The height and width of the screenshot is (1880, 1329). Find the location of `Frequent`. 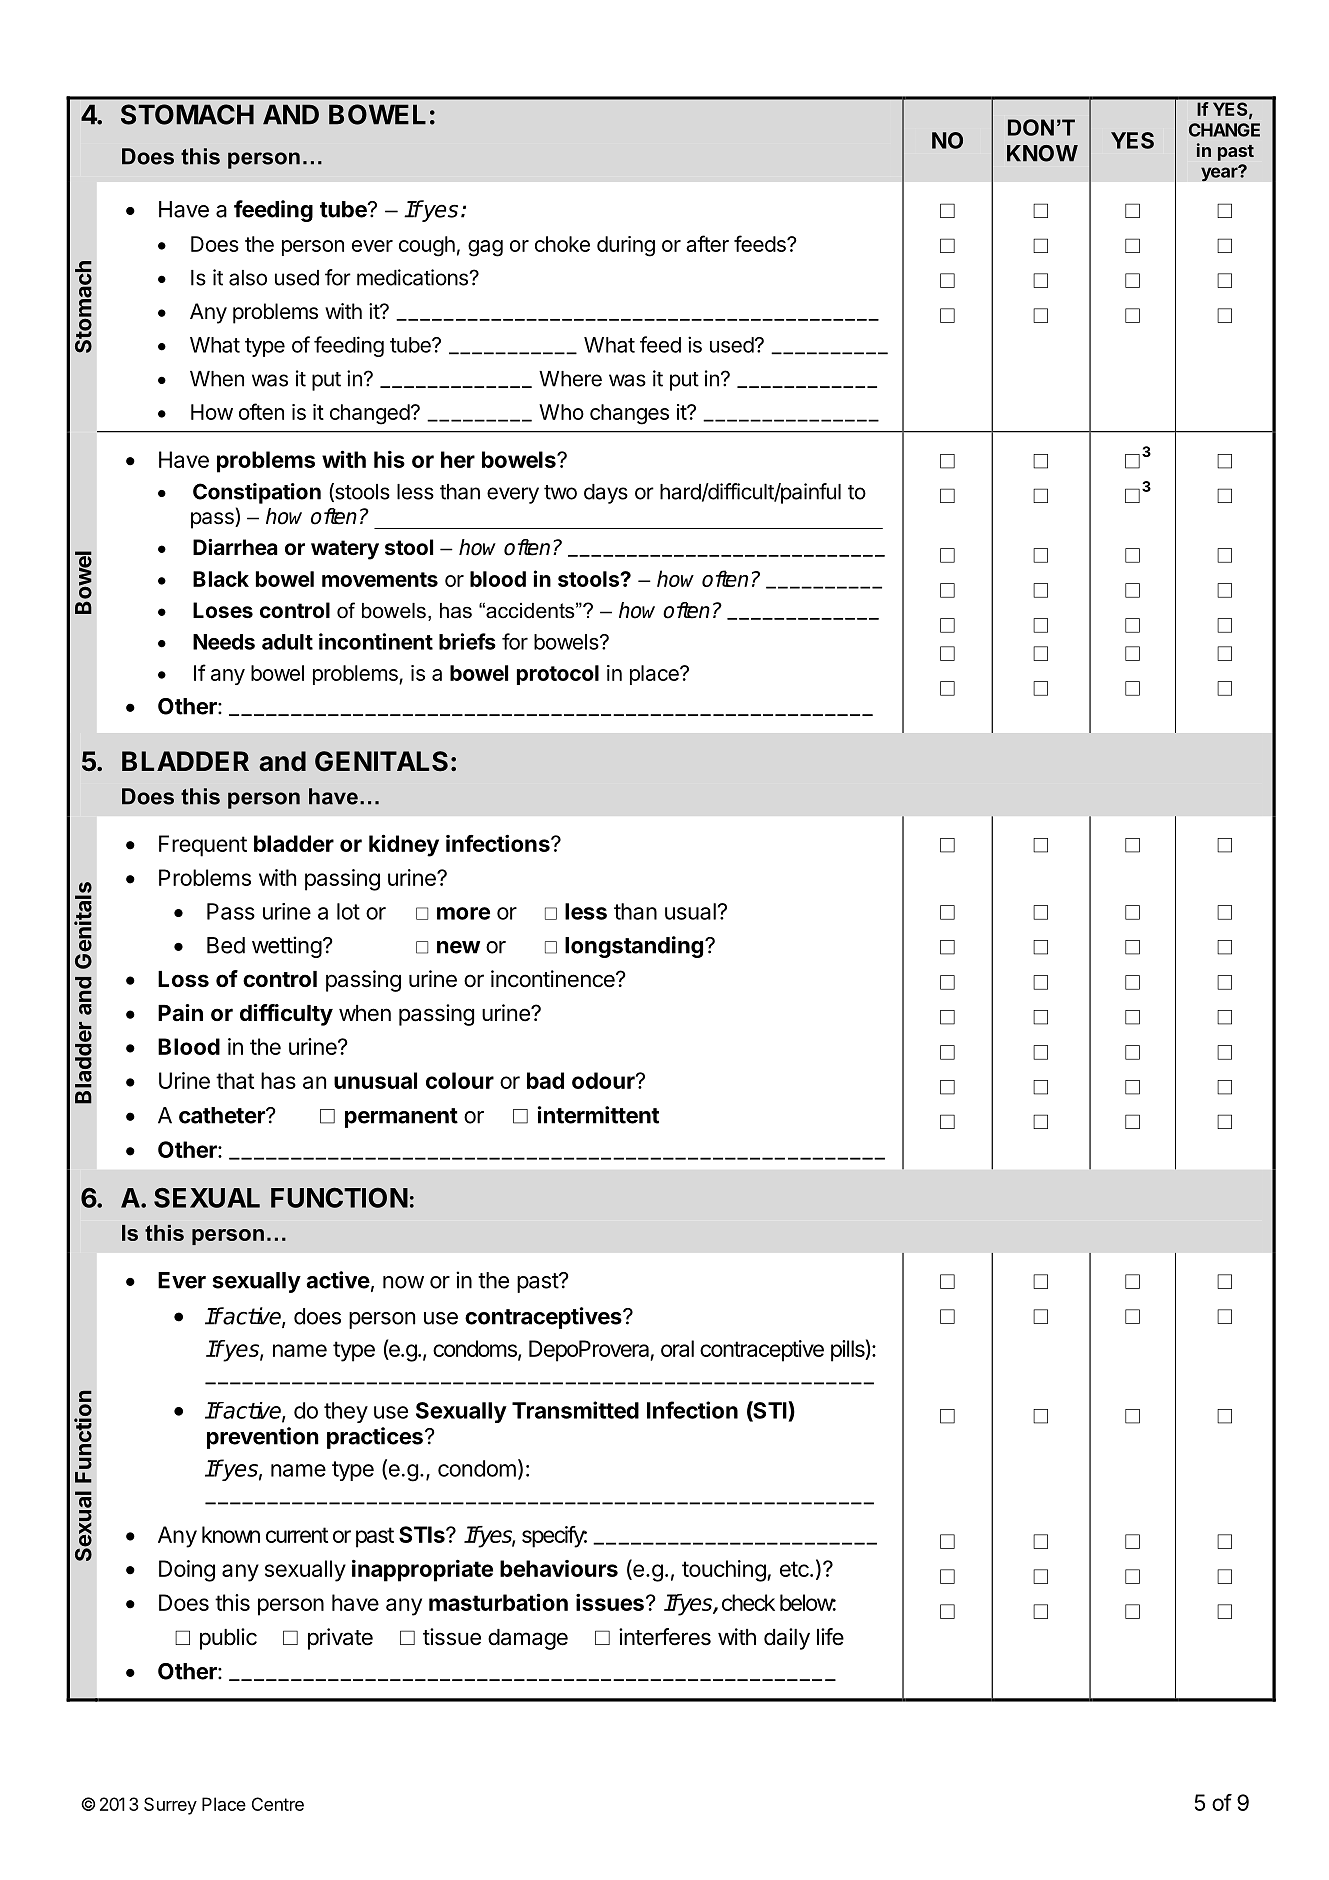

Frequent is located at coordinates (203, 846).
